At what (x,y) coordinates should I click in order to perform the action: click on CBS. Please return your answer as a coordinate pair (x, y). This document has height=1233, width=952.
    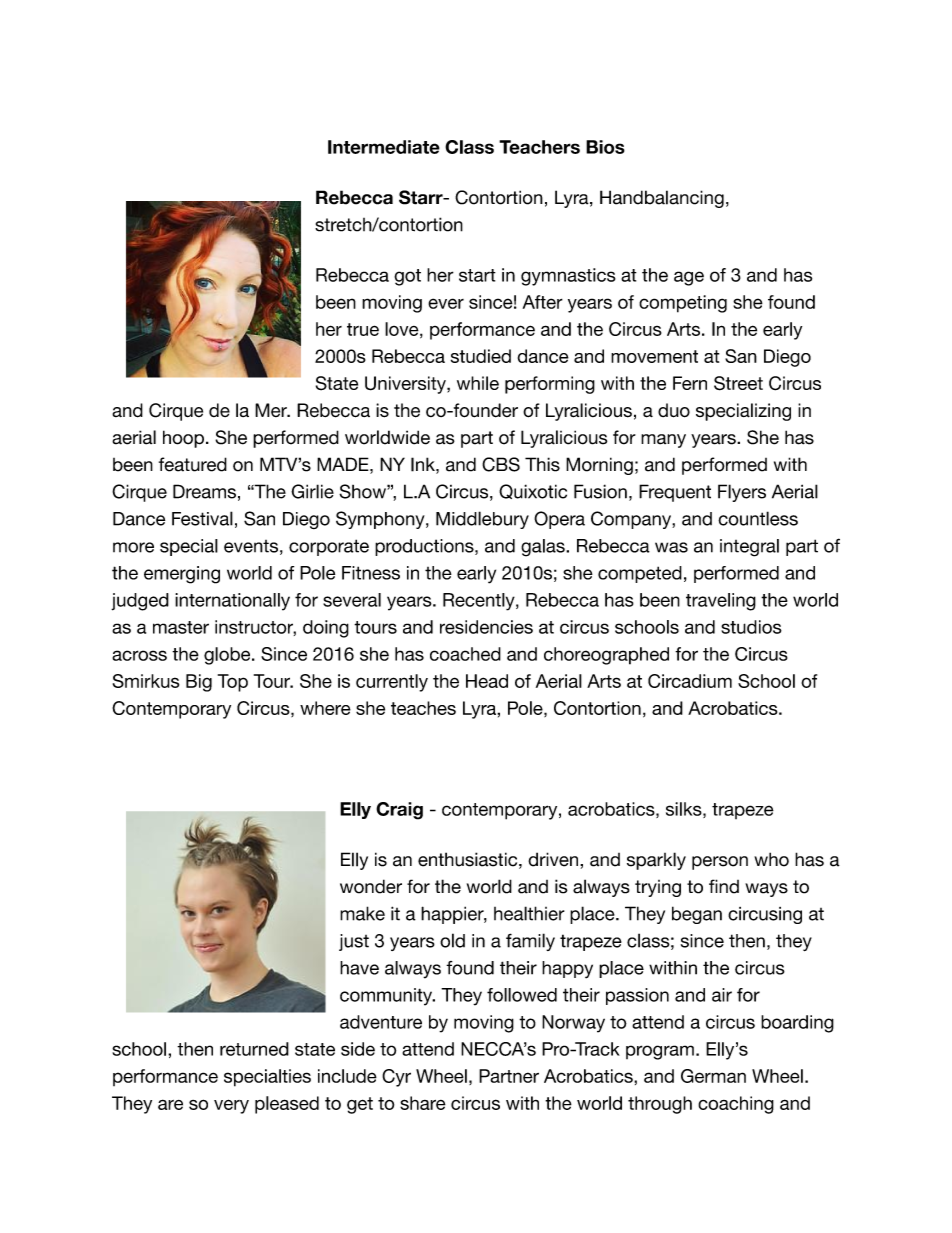
    Looking at the image, I should click on (501, 464).
